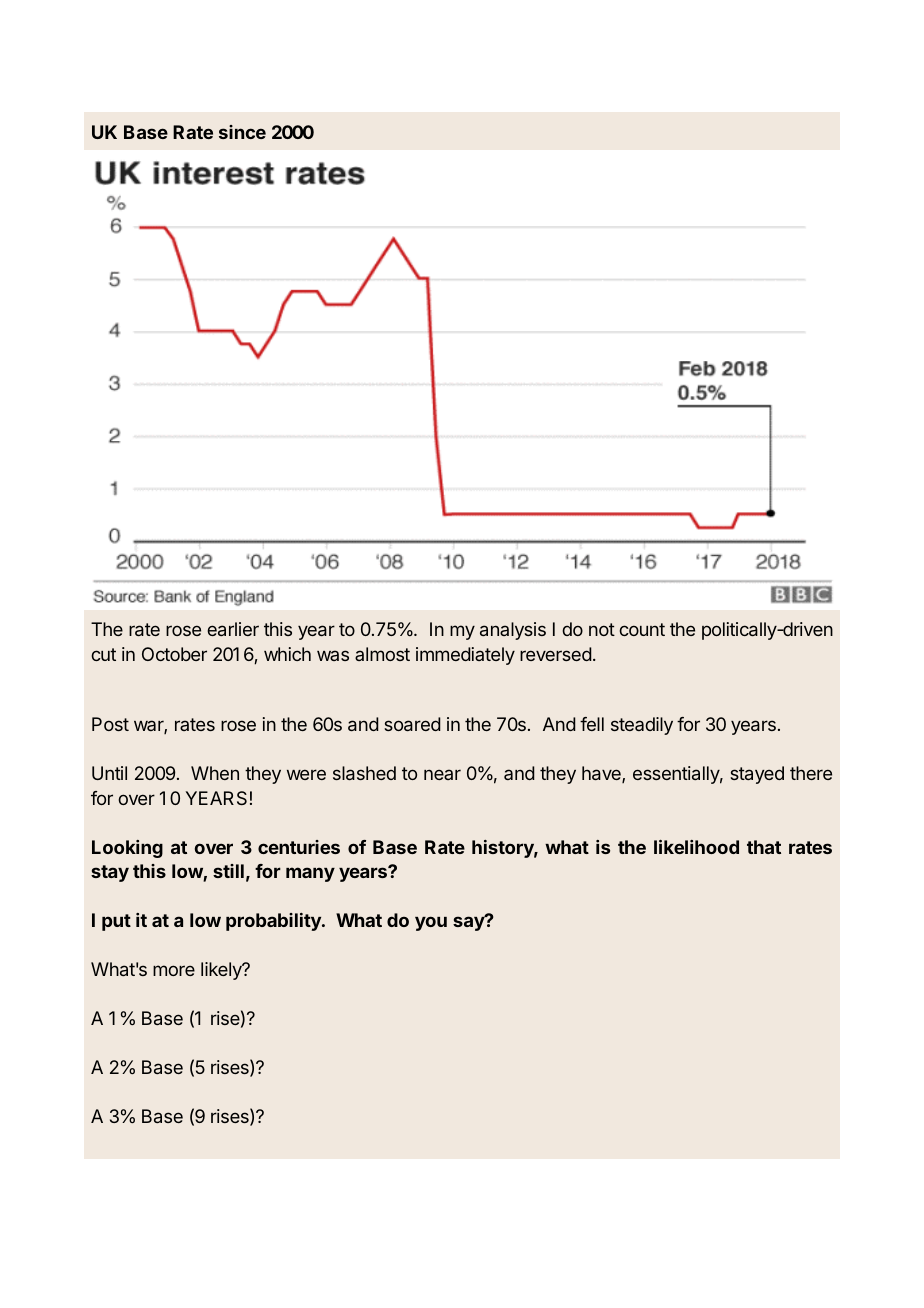  Describe the element at coordinates (242, 132) in the screenshot. I see `since` at that location.
